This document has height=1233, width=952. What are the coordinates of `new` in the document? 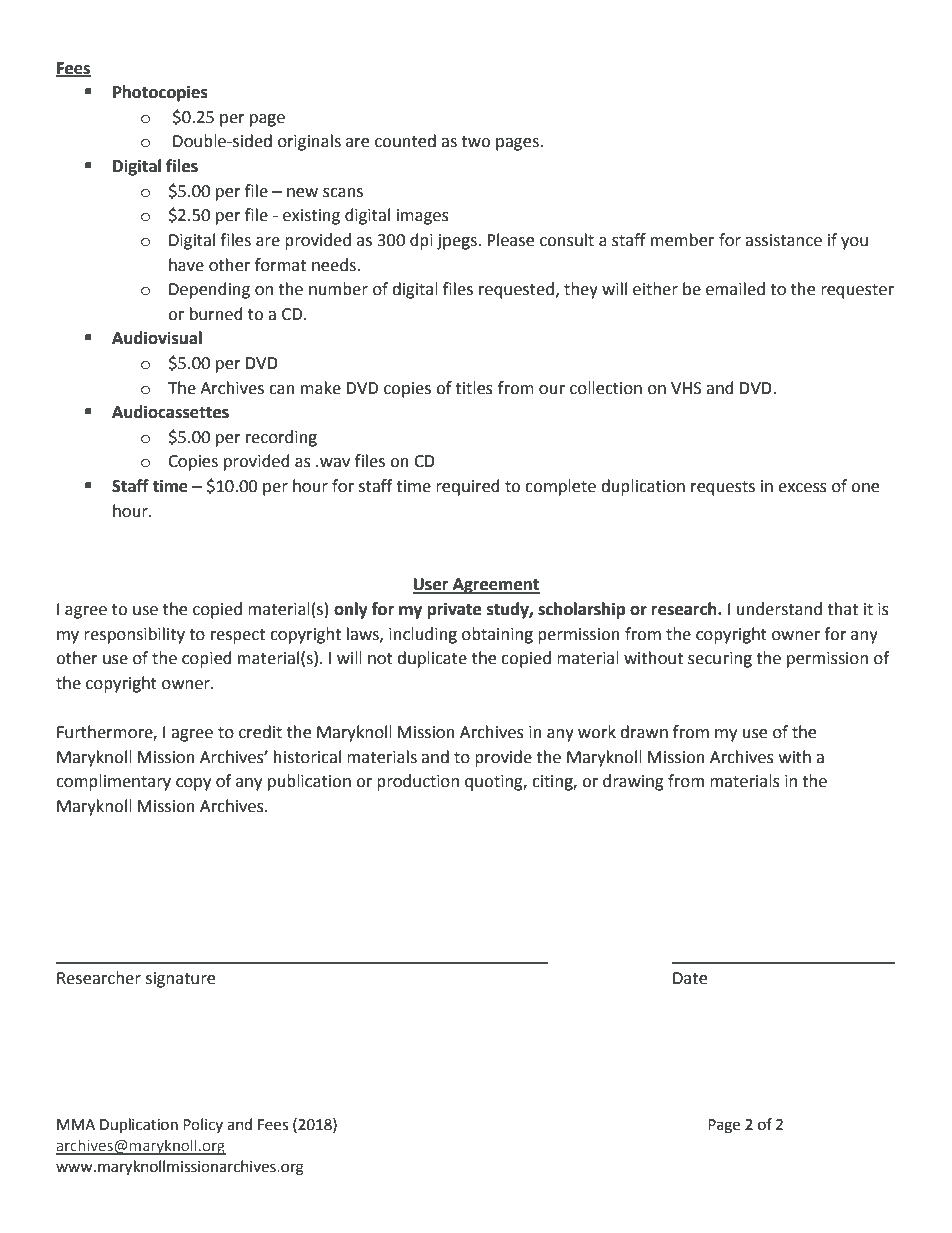 It's located at (302, 193).
